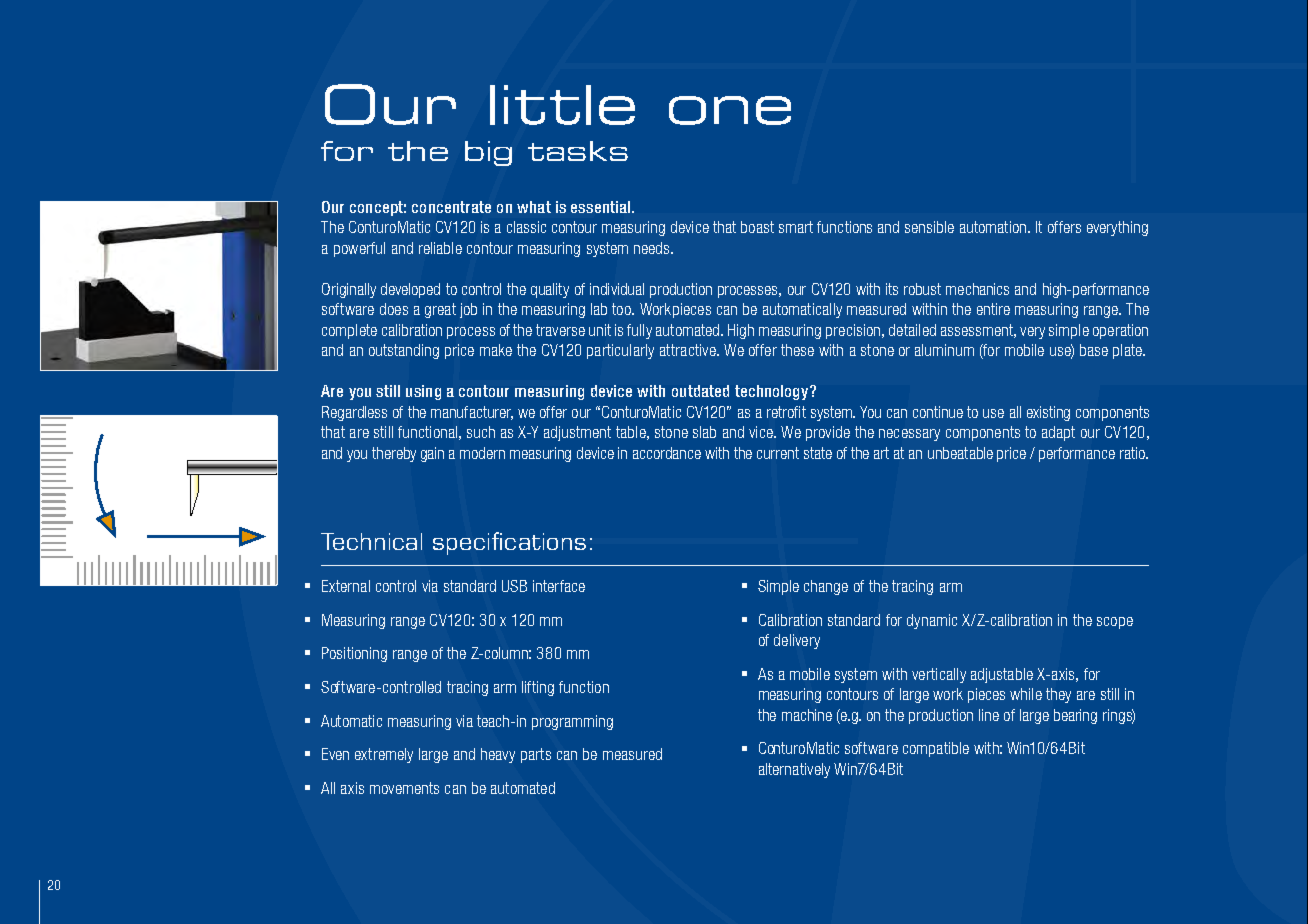 This screenshot has height=924, width=1308. I want to click on automation, so click(993, 227).
